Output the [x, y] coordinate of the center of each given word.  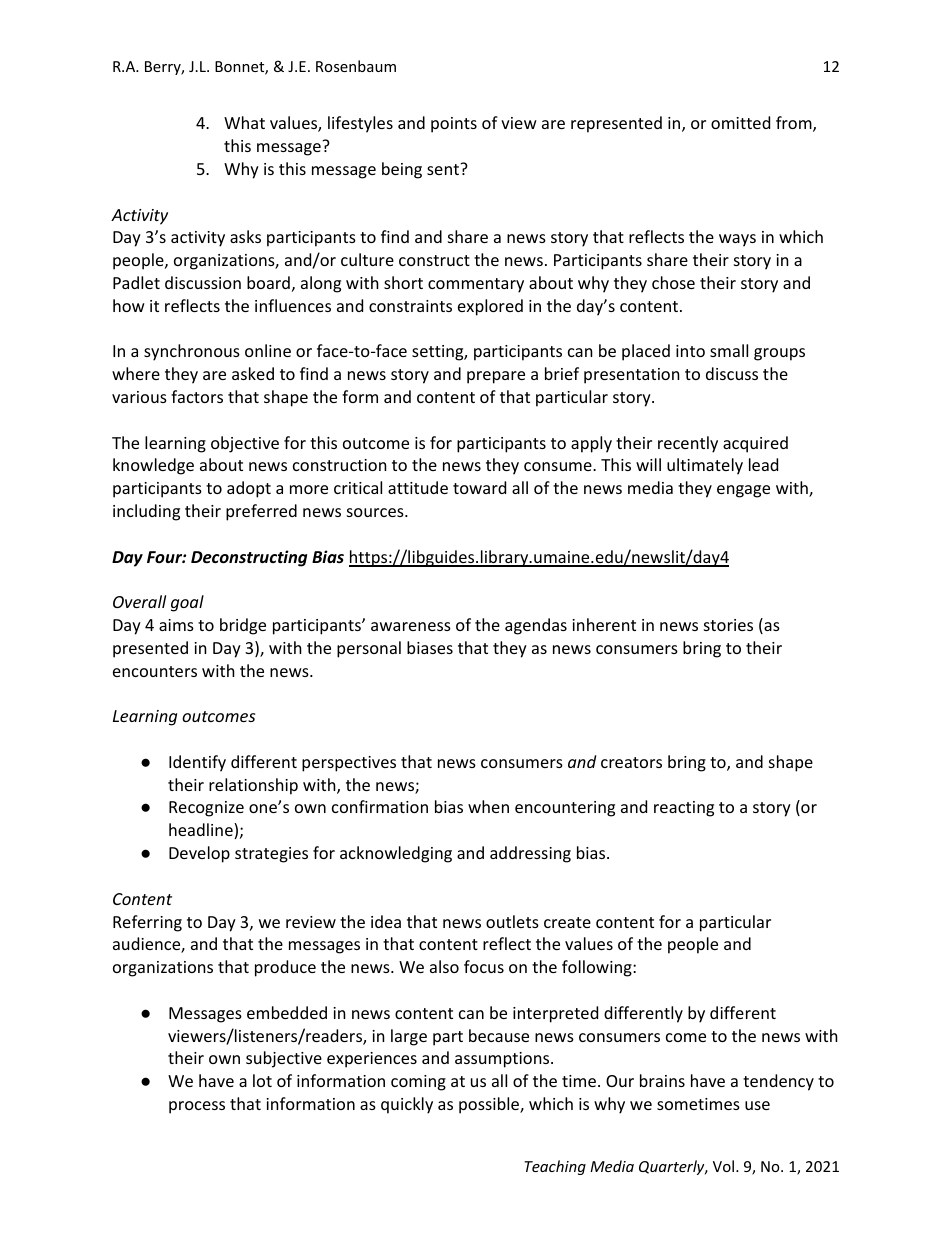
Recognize [206, 809]
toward [479, 487]
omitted [740, 122]
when [488, 806]
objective [245, 444]
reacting [684, 809]
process [197, 1107]
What [244, 122]
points [454, 125]
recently [688, 444]
